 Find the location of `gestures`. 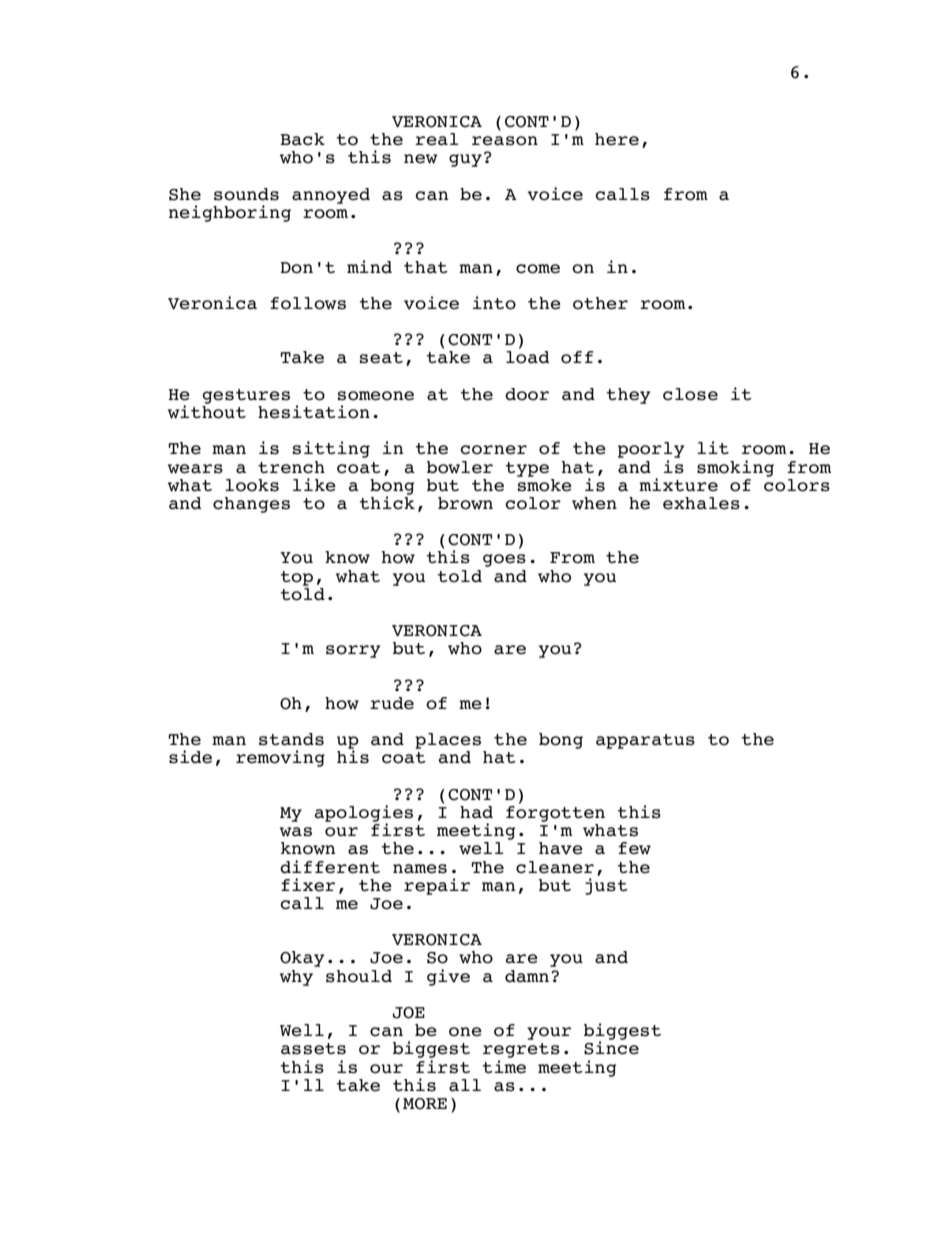

gestures is located at coordinates (246, 396).
